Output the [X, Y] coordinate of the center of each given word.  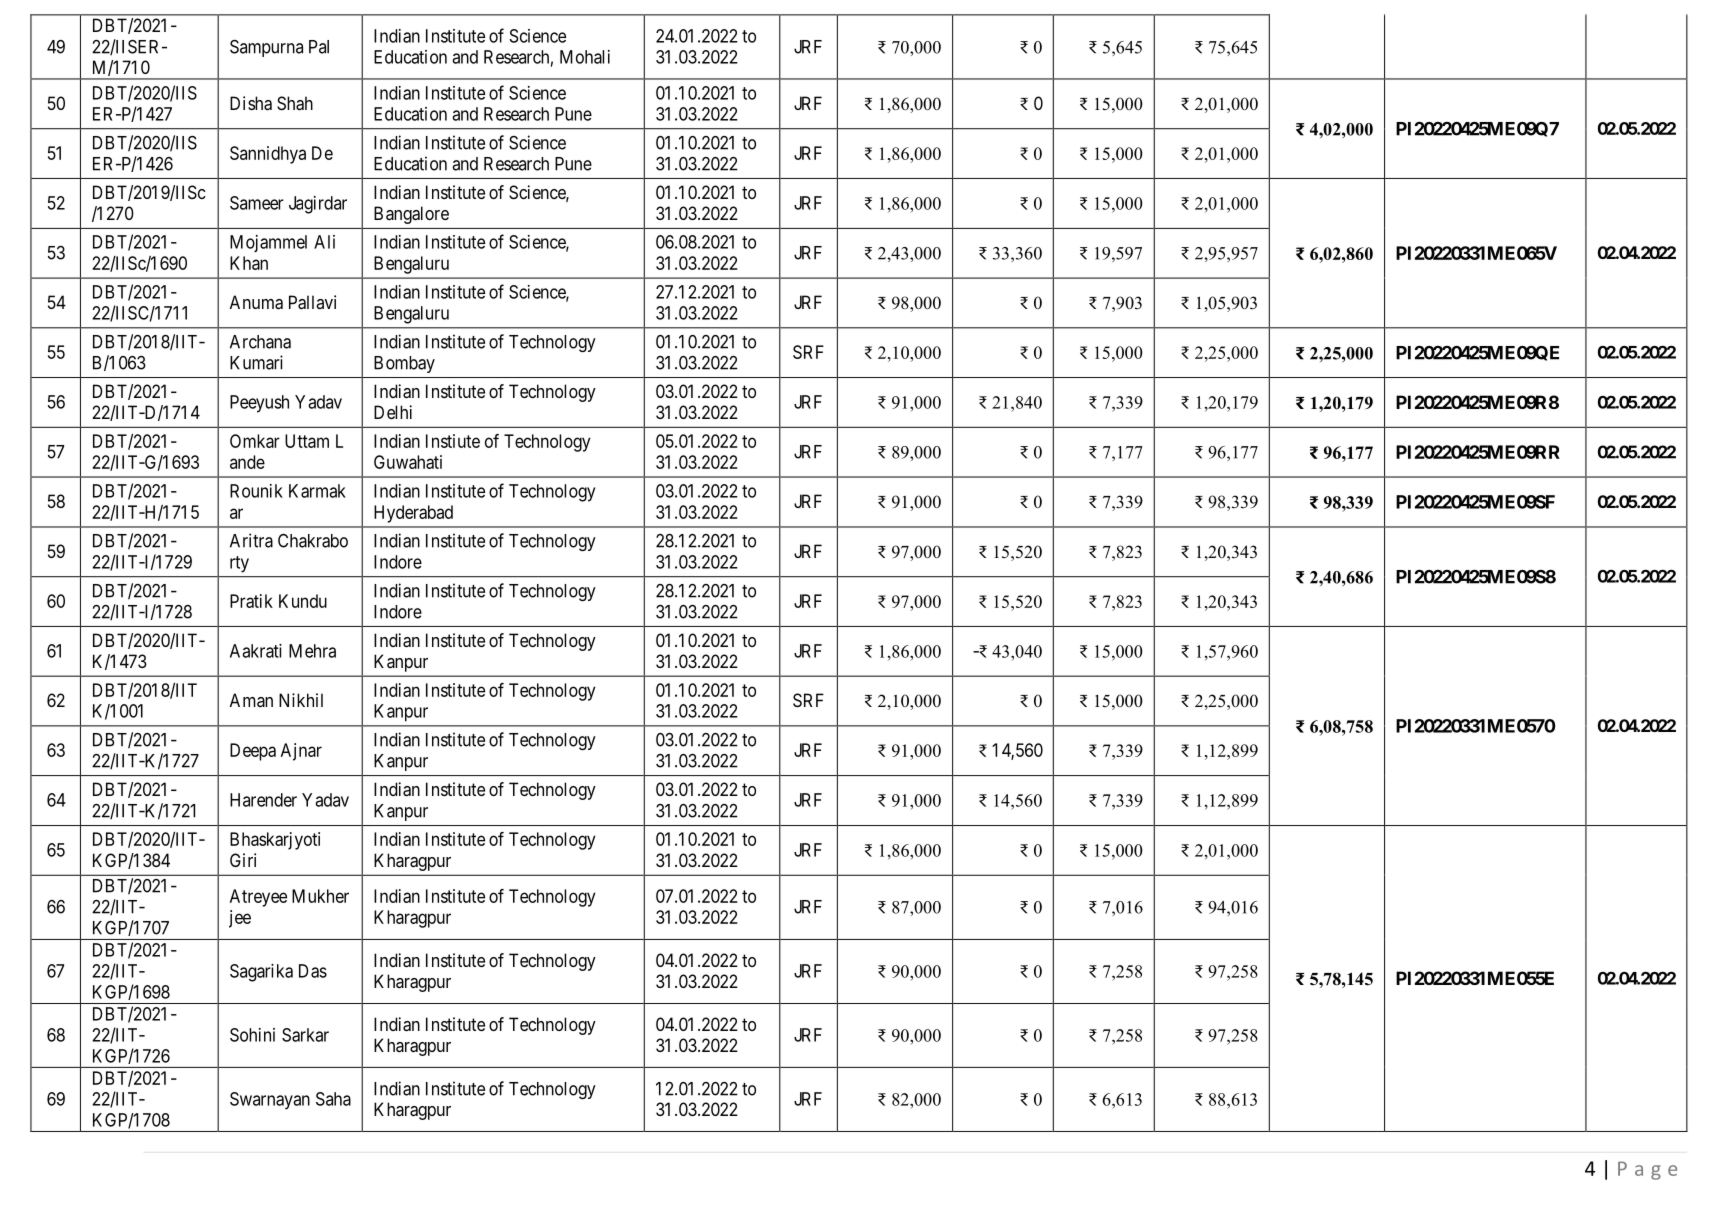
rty [239, 564]
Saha [333, 1099]
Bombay [404, 364]
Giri [243, 860]
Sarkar [305, 1035]
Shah [295, 103]
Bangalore [411, 215]
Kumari [256, 362]
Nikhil [301, 700]
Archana [260, 342]
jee [240, 919]
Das [313, 971]
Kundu [303, 601]
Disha [251, 103]
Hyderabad [413, 514]
